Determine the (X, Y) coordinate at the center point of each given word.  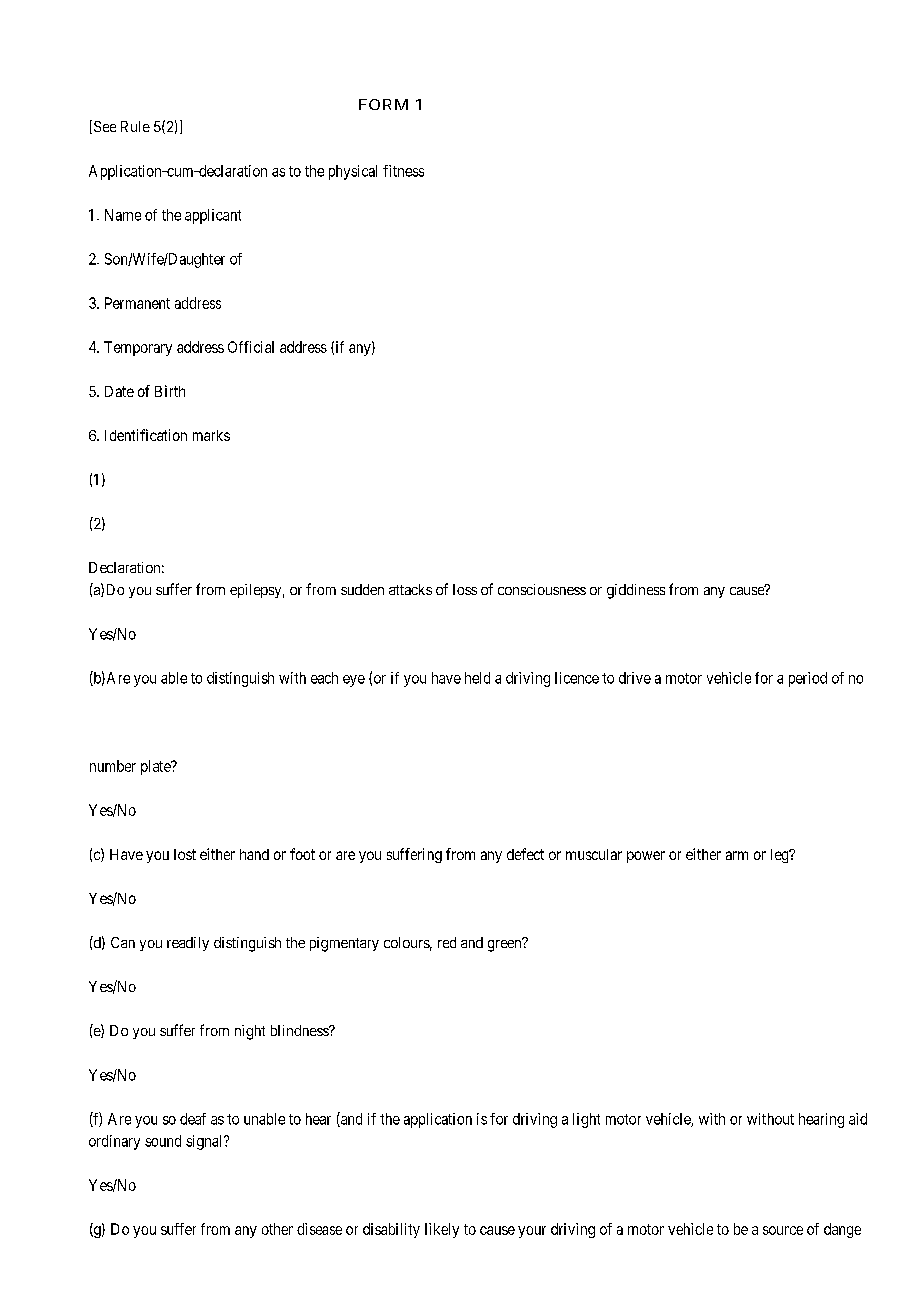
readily (188, 944)
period (808, 679)
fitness (403, 171)
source (783, 1230)
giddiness (636, 591)
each (324, 678)
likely (442, 1230)
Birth (170, 391)
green (505, 945)
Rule (135, 126)
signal (205, 1142)
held (477, 678)
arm (737, 855)
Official (251, 347)
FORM (383, 104)
